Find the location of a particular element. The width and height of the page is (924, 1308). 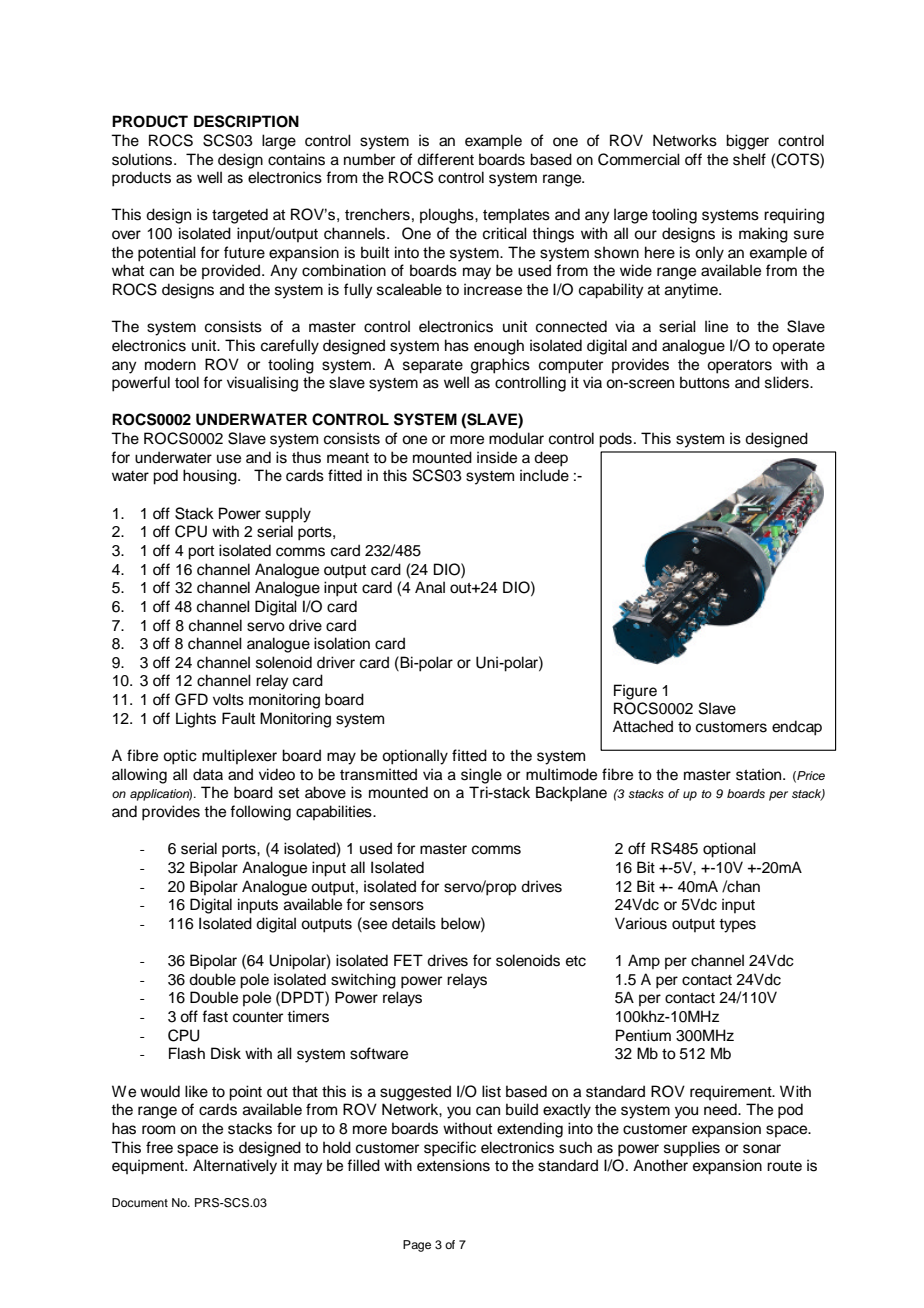

data is located at coordinates (208, 774).
